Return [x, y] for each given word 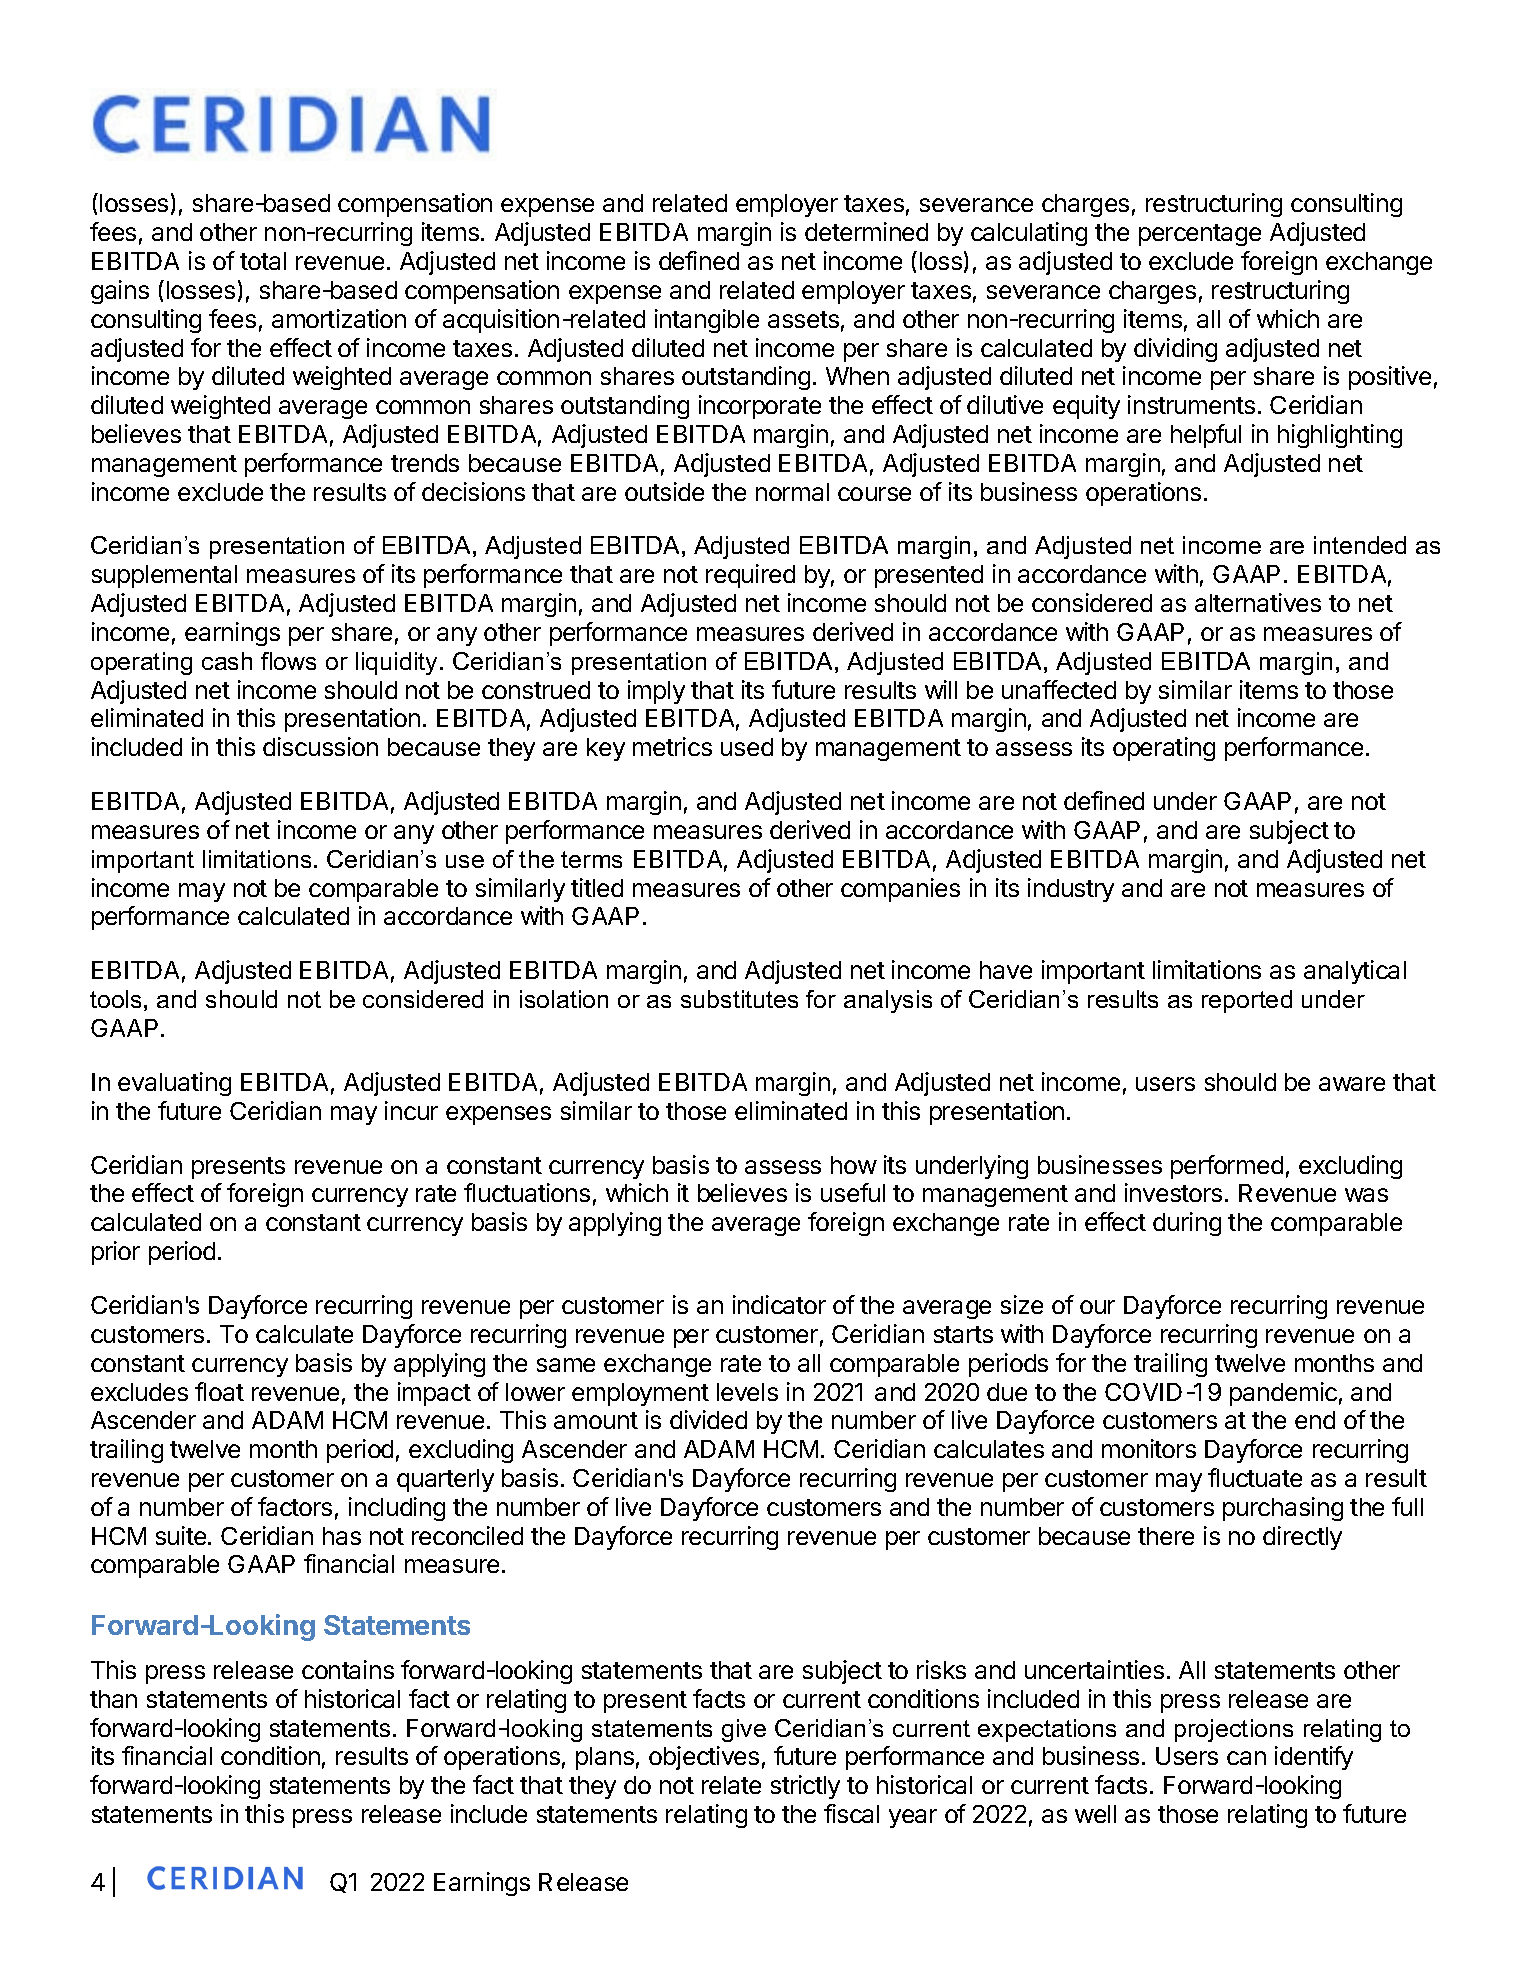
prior [116, 1253]
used [747, 747]
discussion [320, 746]
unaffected [1059, 689]
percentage [1200, 235]
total [263, 261]
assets [803, 319]
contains [348, 1669]
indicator [779, 1304]
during [1187, 1224]
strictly [805, 1787]
